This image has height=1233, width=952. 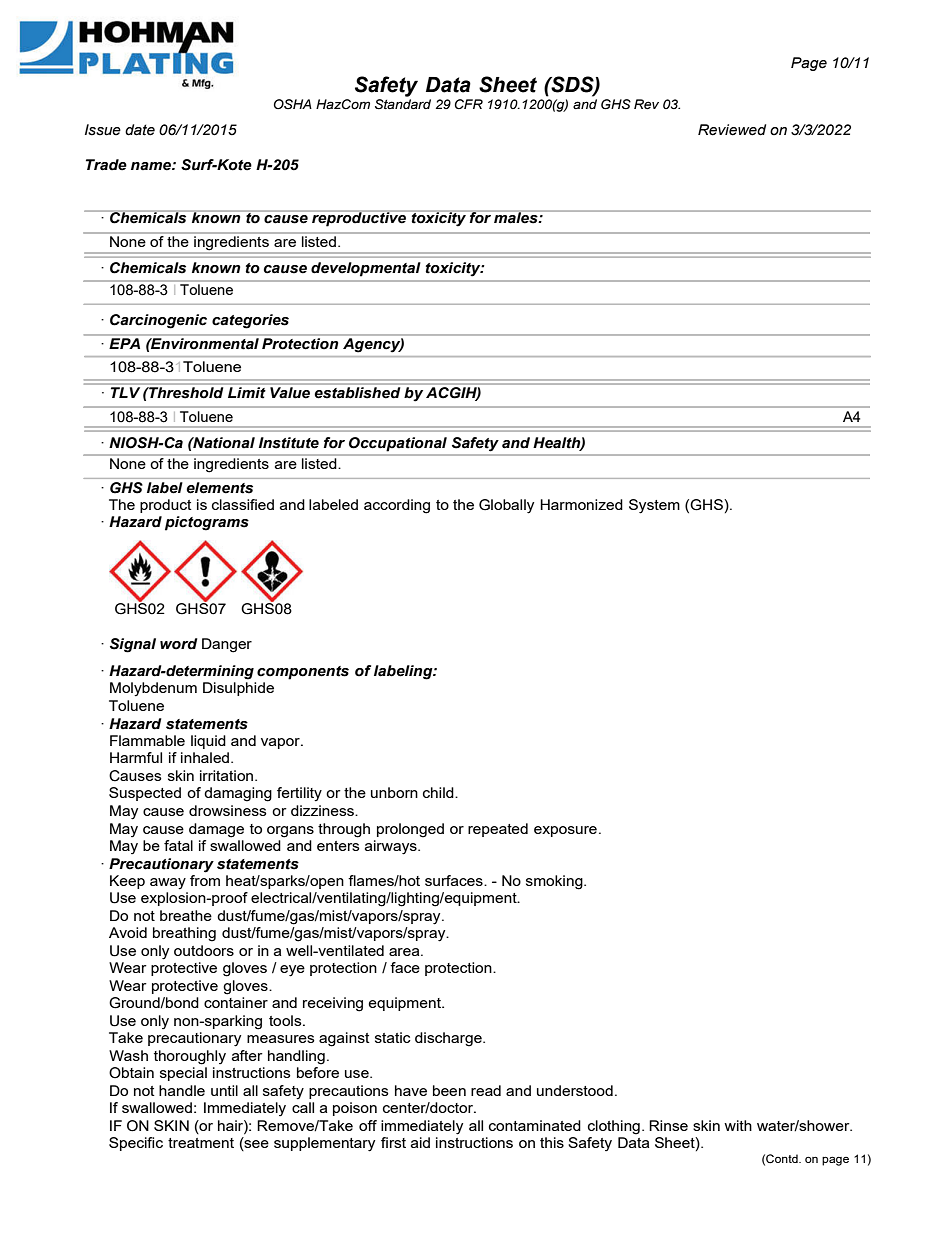 I want to click on have, so click(x=411, y=1090).
